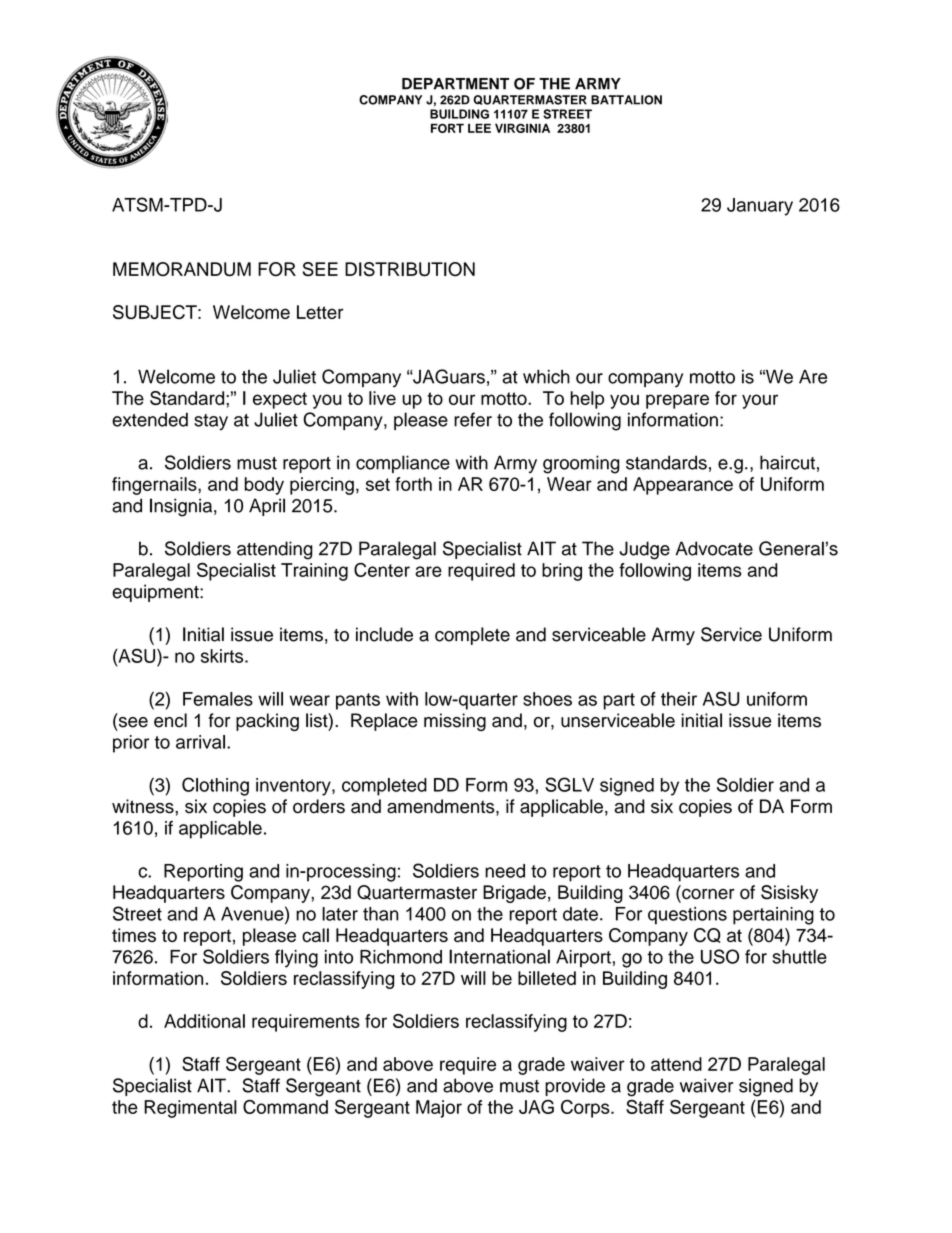 This document has width=952, height=1233. Describe the element at coordinates (479, 128) in the document. I see `LEE` at that location.
